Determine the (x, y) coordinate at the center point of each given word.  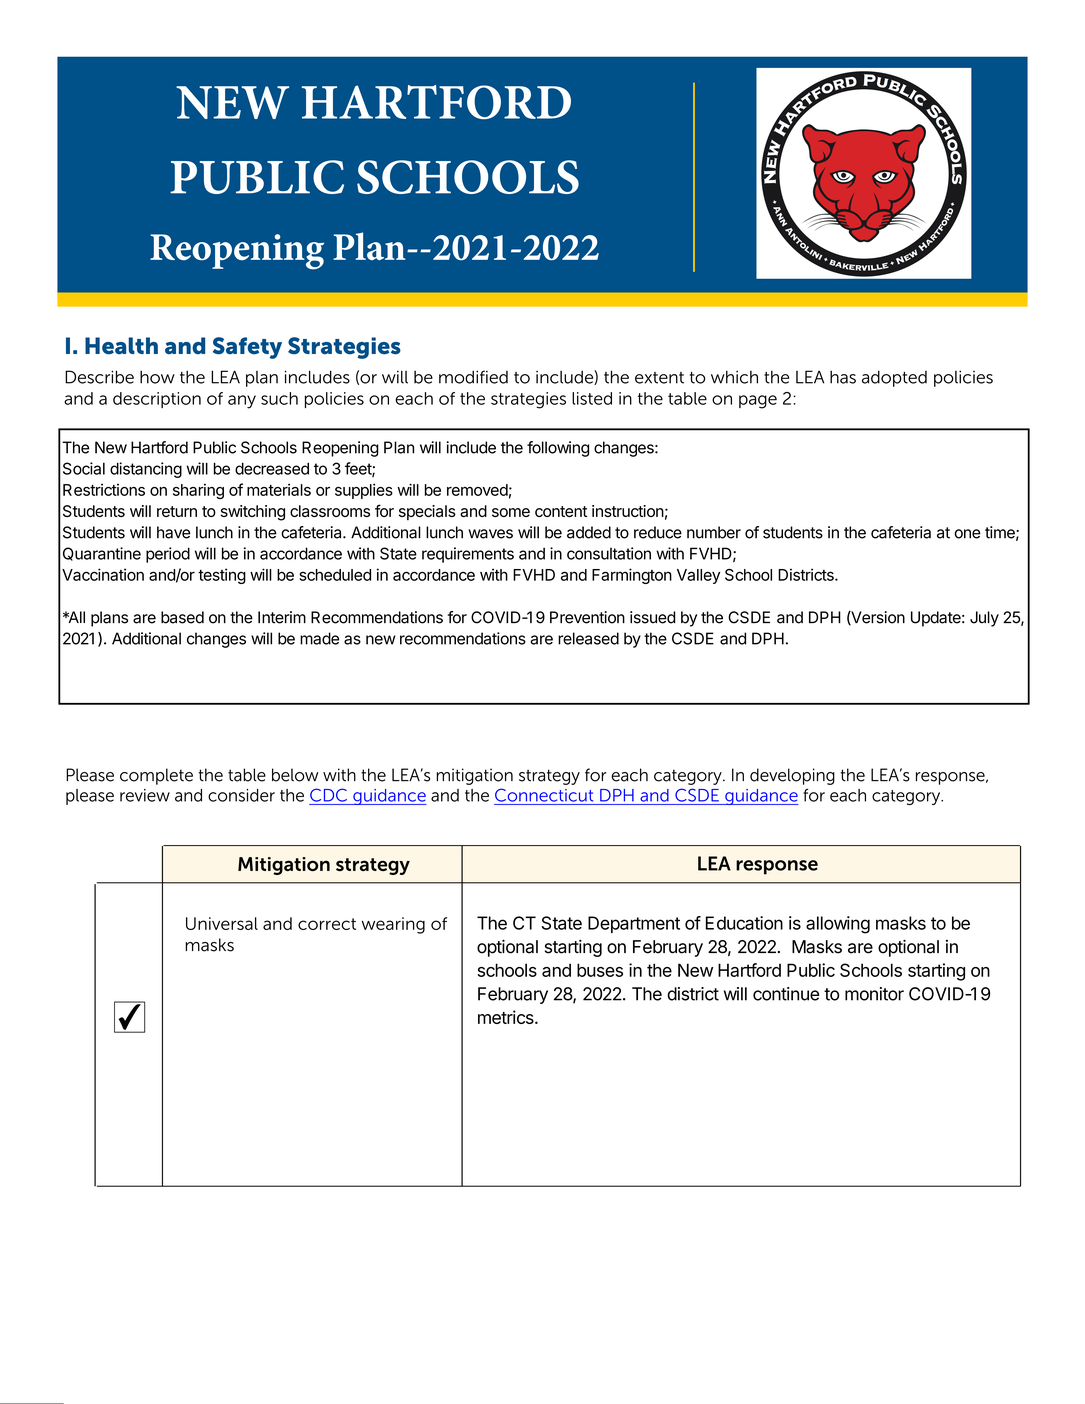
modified (473, 377)
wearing (393, 925)
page (758, 402)
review (145, 795)
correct (327, 924)
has (843, 377)
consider (241, 795)
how (157, 377)
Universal (222, 923)
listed (592, 398)
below (295, 775)
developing (792, 776)
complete (156, 776)
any (242, 402)
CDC (328, 795)
